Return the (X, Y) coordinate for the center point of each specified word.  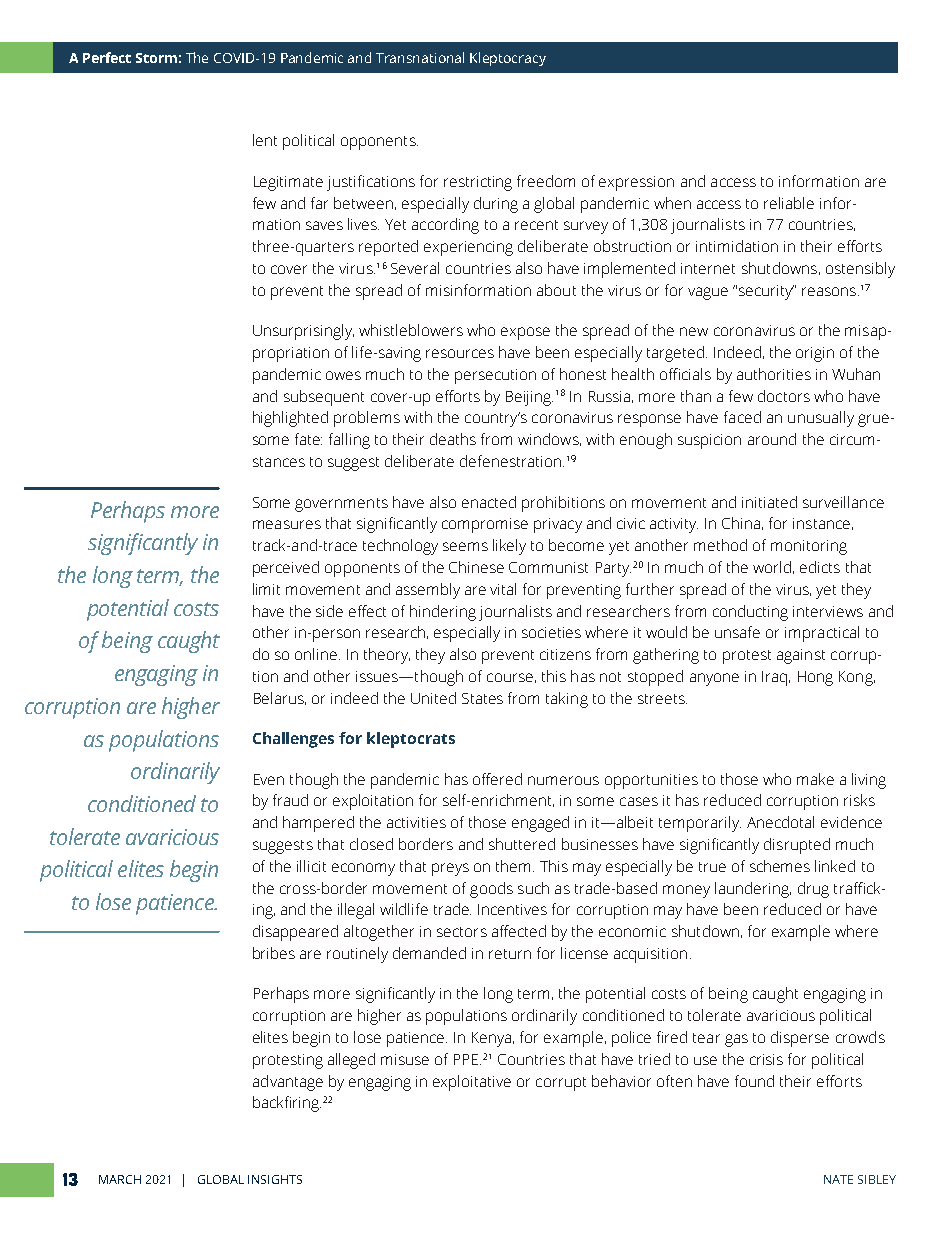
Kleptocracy (508, 59)
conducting (750, 613)
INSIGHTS (275, 1179)
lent (265, 140)
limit (266, 589)
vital (503, 589)
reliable (789, 203)
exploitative (472, 1083)
